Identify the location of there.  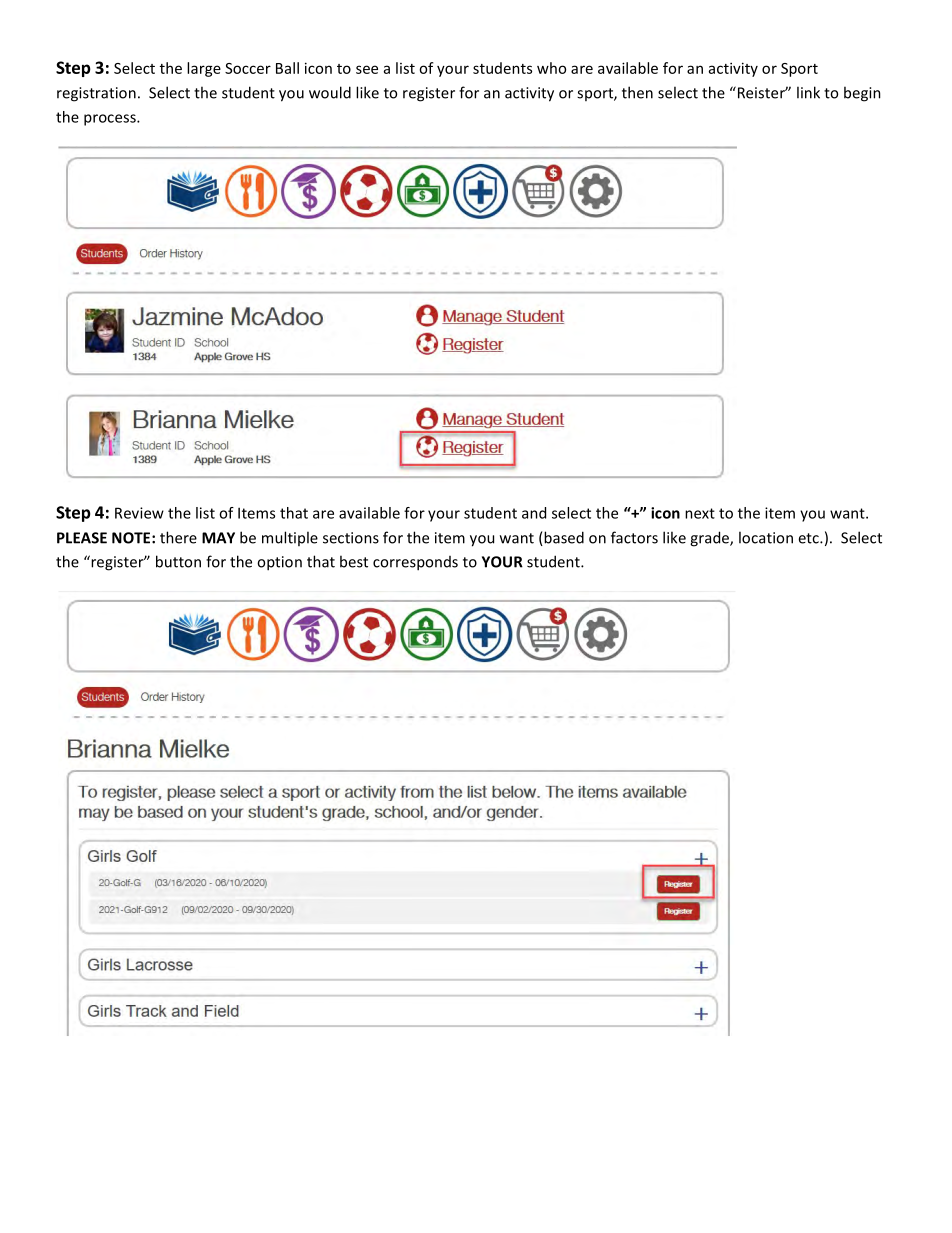
(178, 537).
